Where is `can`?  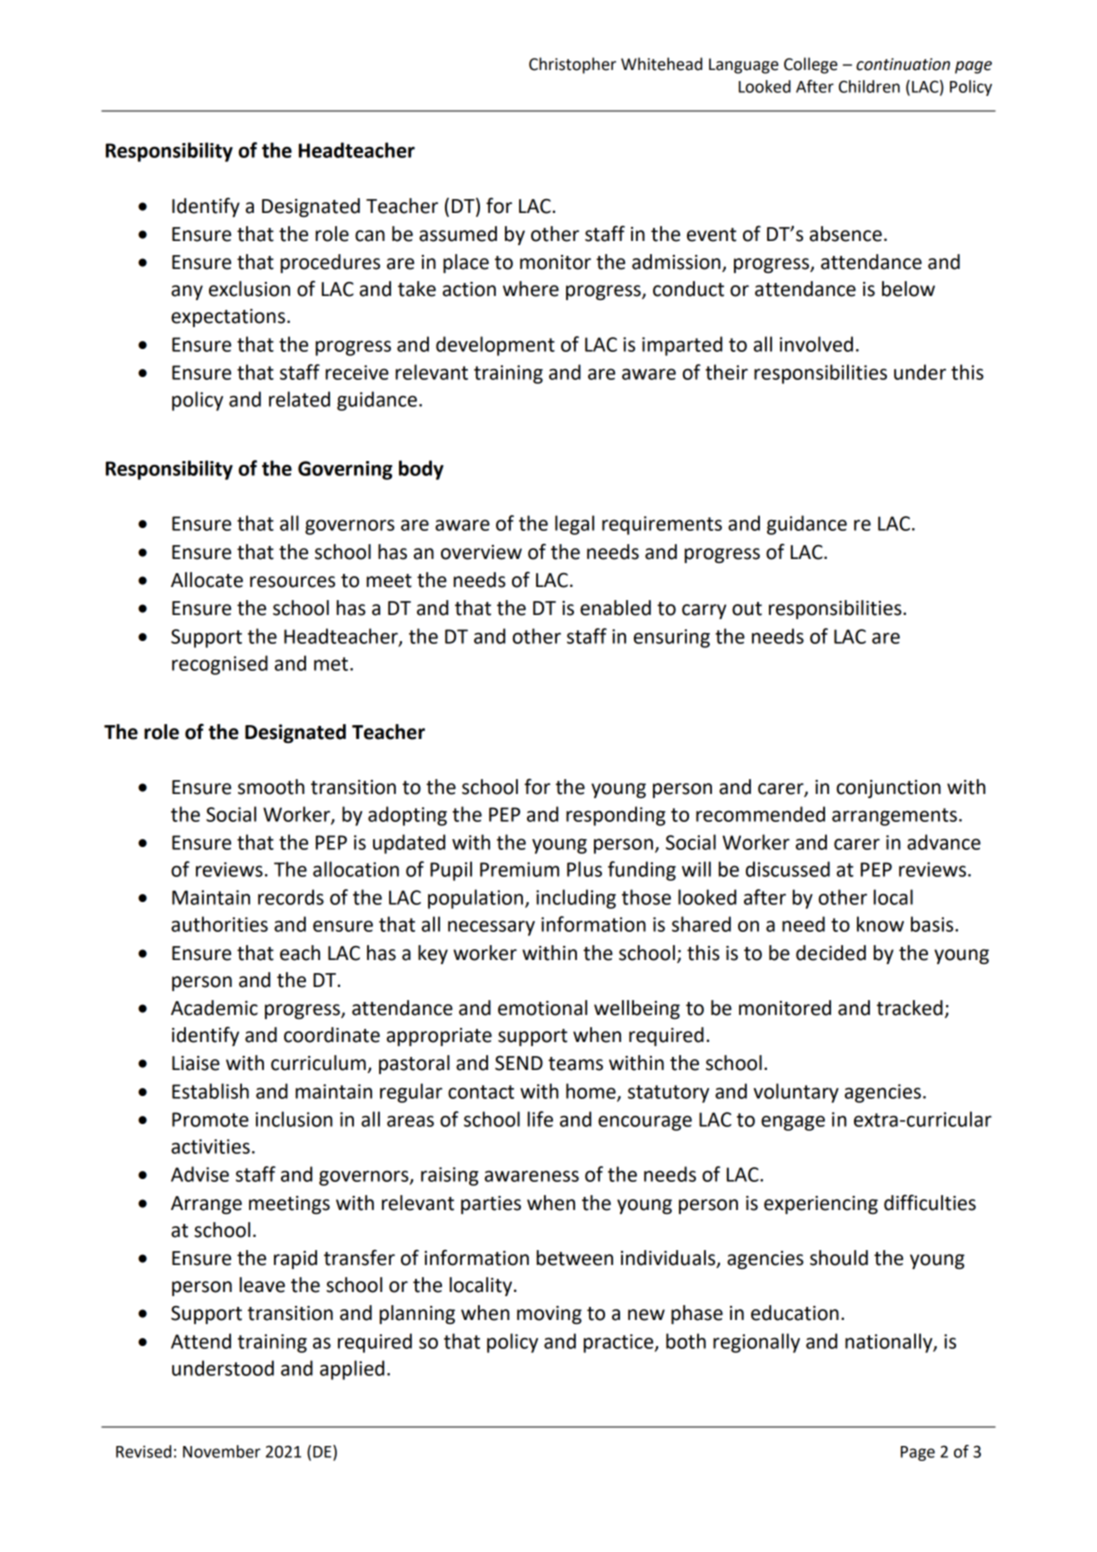
can is located at coordinates (370, 236).
